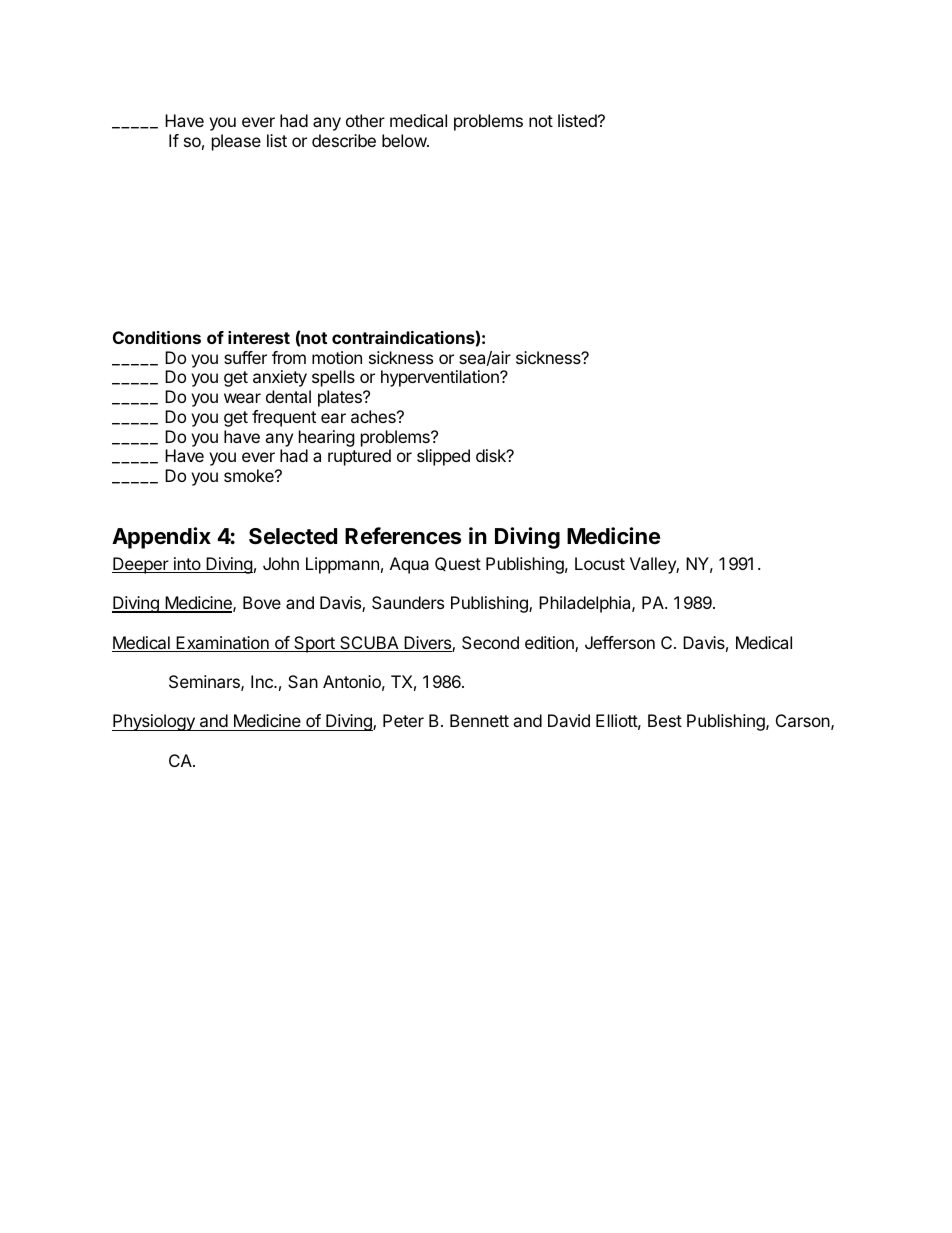  Describe the element at coordinates (403, 536) in the image. I see `References` at that location.
